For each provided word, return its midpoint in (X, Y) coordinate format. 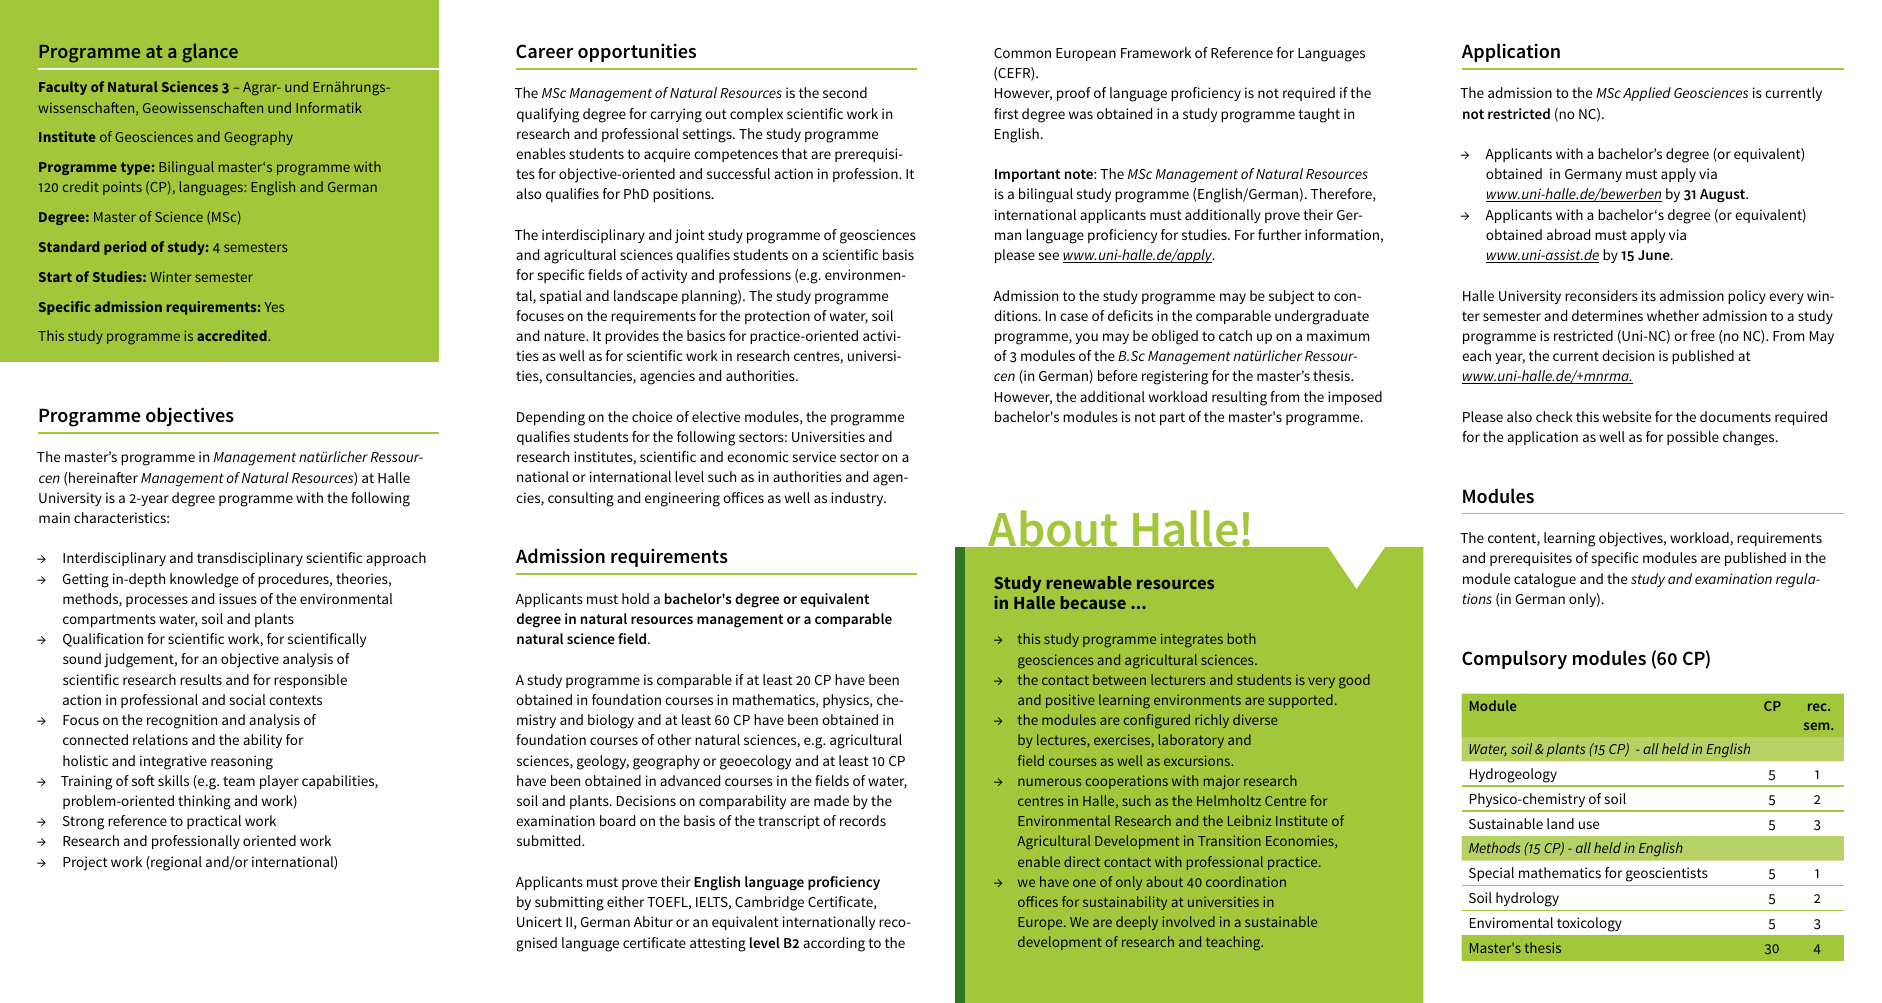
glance (210, 53)
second (845, 92)
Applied (1647, 94)
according (834, 944)
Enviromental (1511, 922)
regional (175, 863)
